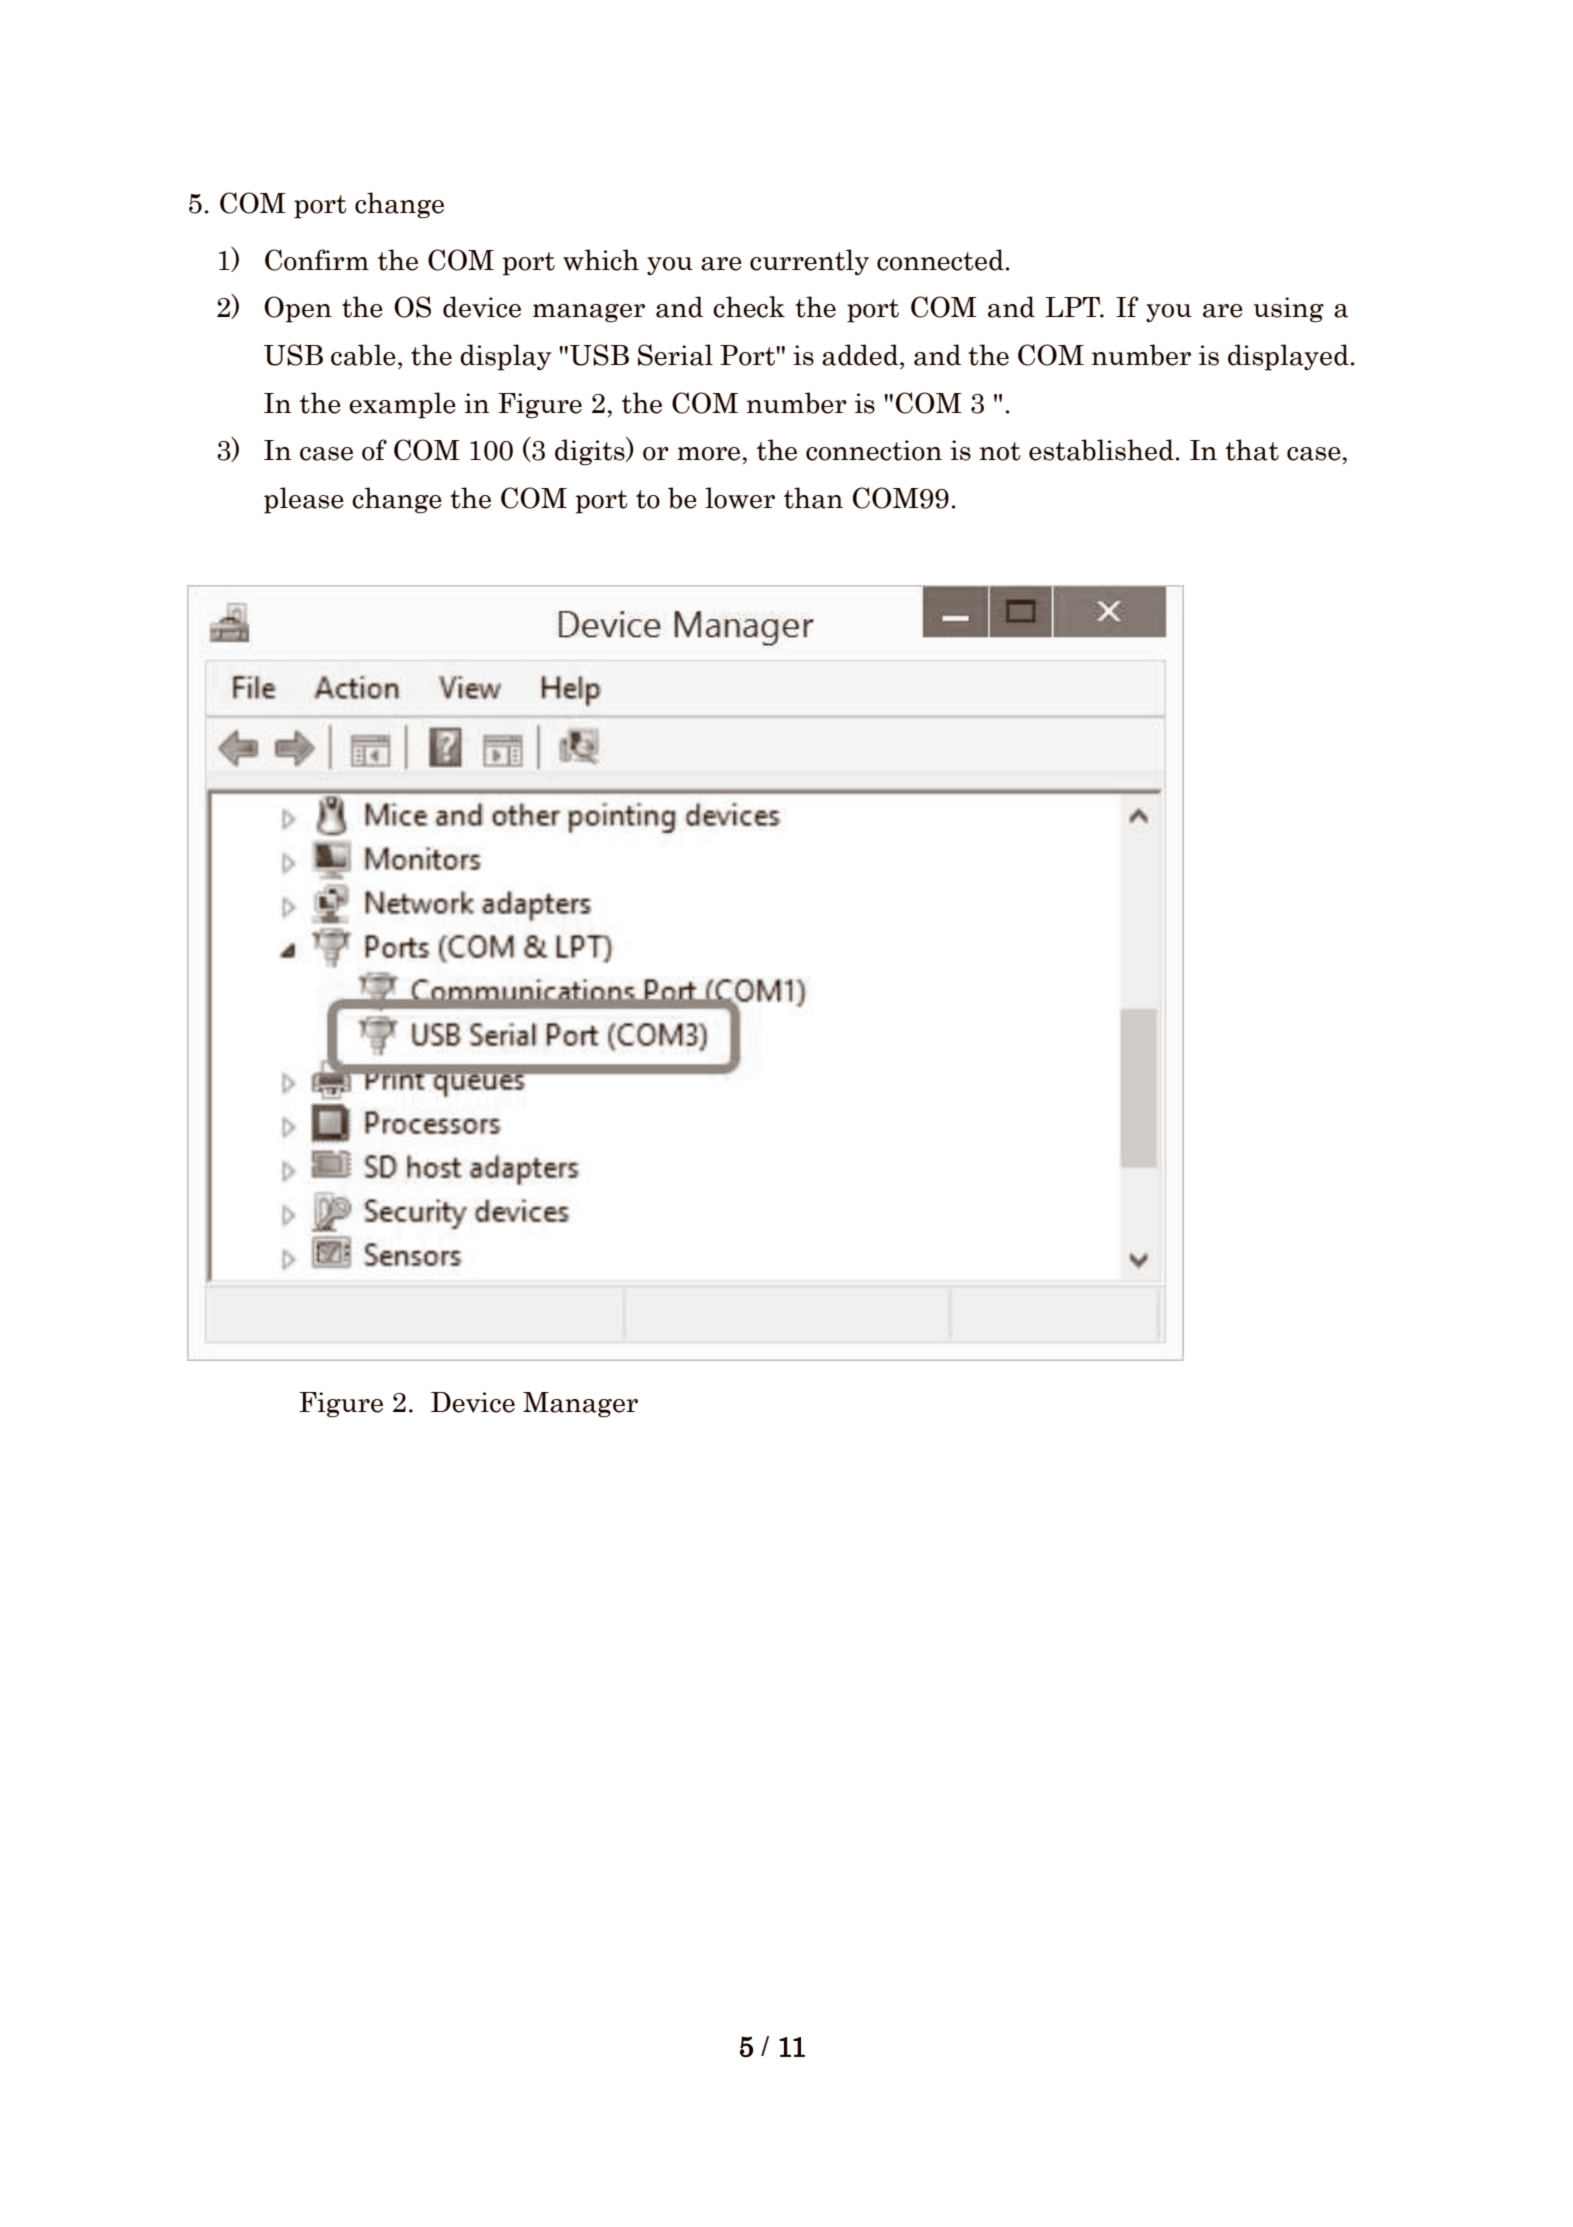 This page has height=2227, width=1573. Describe the element at coordinates (304, 500) in the page. I see `please` at that location.
